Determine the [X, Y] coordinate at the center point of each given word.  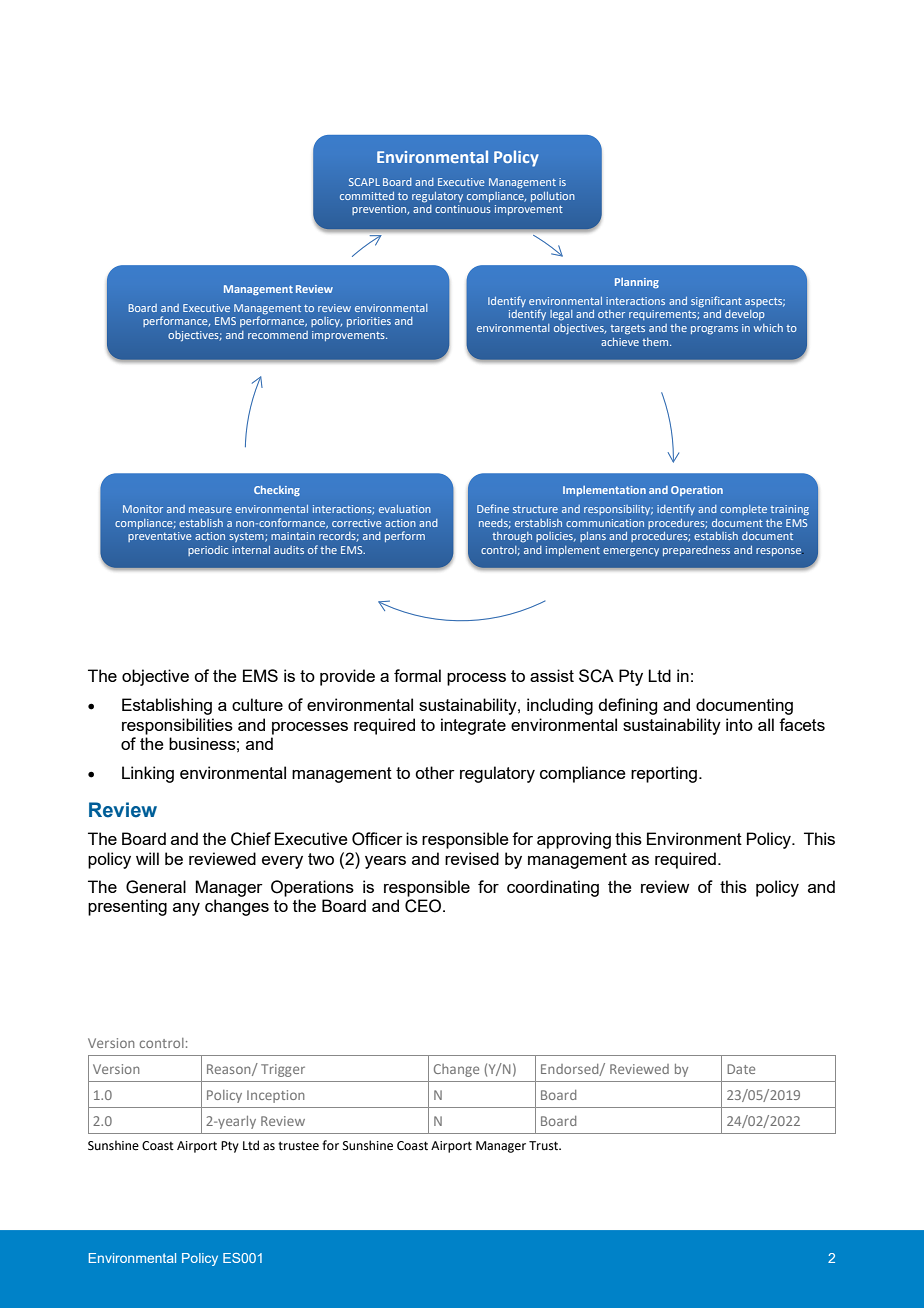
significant [716, 301]
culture [257, 704]
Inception [275, 1096]
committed [367, 196]
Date [741, 1069]
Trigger [283, 1070]
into [739, 724]
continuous [463, 209]
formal [417, 675]
